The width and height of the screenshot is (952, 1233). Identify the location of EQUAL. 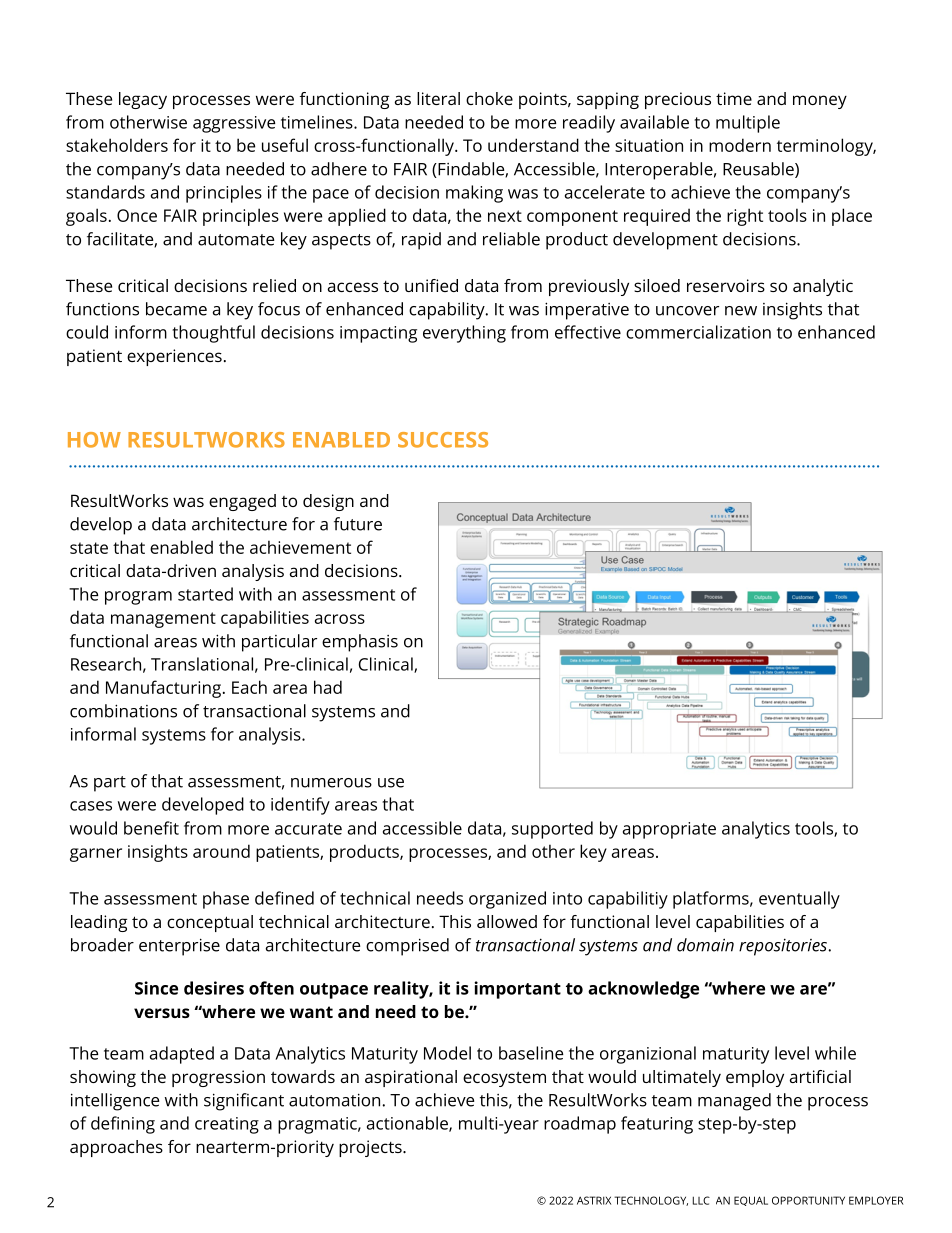
(751, 1201).
